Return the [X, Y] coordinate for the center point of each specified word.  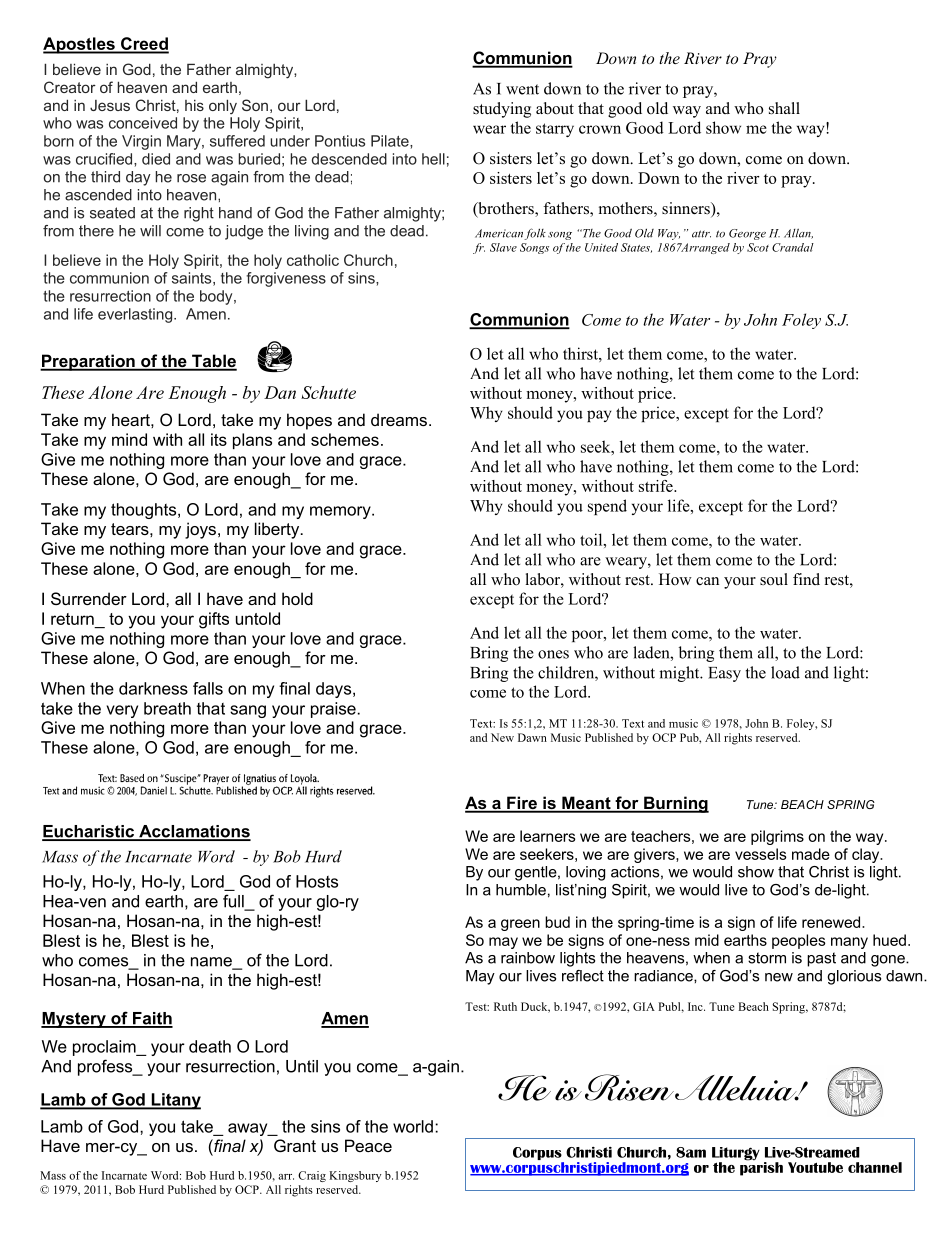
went [522, 89]
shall [784, 108]
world [413, 1126]
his [194, 105]
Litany [175, 1101]
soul [774, 579]
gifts [214, 620]
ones [553, 654]
